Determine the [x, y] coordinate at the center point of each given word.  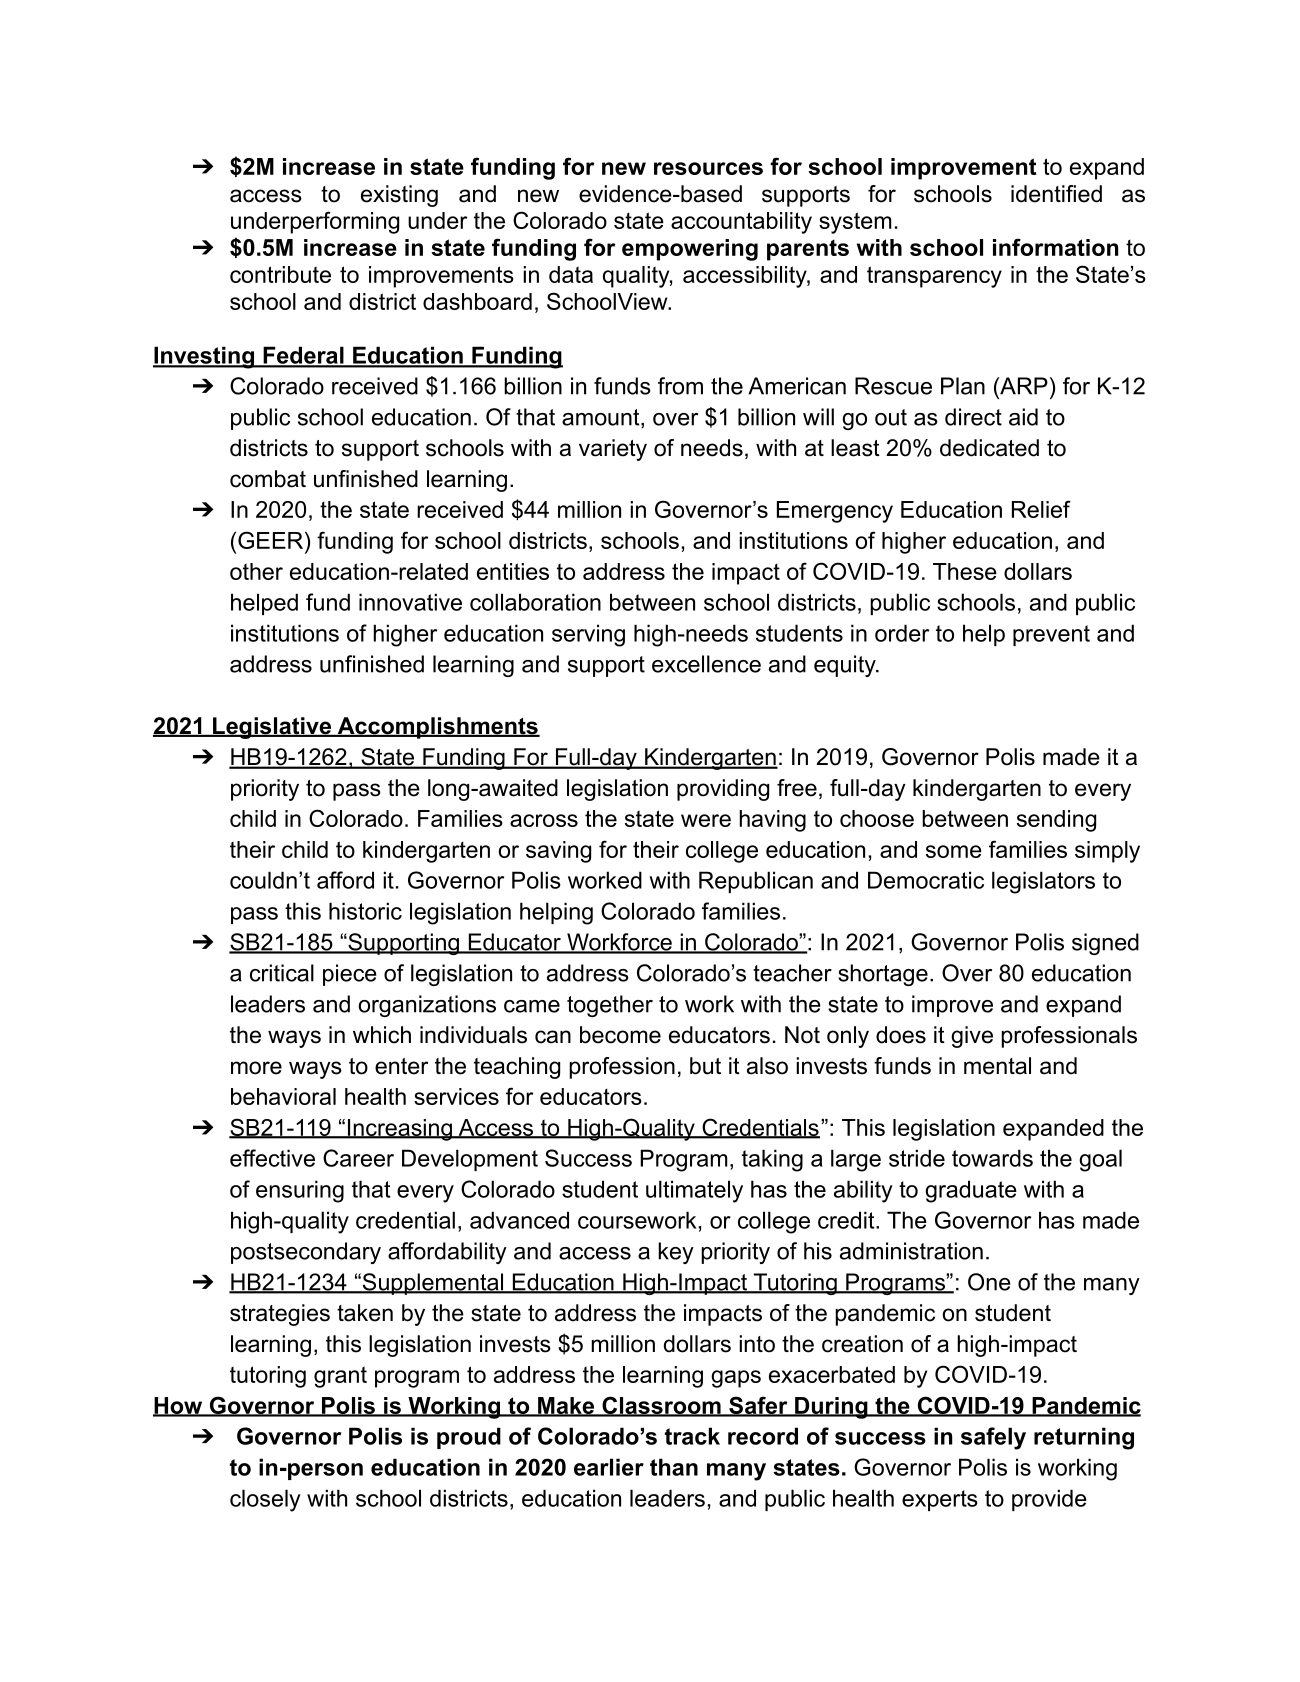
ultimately [694, 1191]
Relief [1041, 509]
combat [268, 479]
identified [1056, 194]
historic [365, 911]
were [706, 820]
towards [992, 1158]
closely [265, 1500]
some [954, 851]
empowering [690, 250]
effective [272, 1158]
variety [613, 450]
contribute [280, 274]
